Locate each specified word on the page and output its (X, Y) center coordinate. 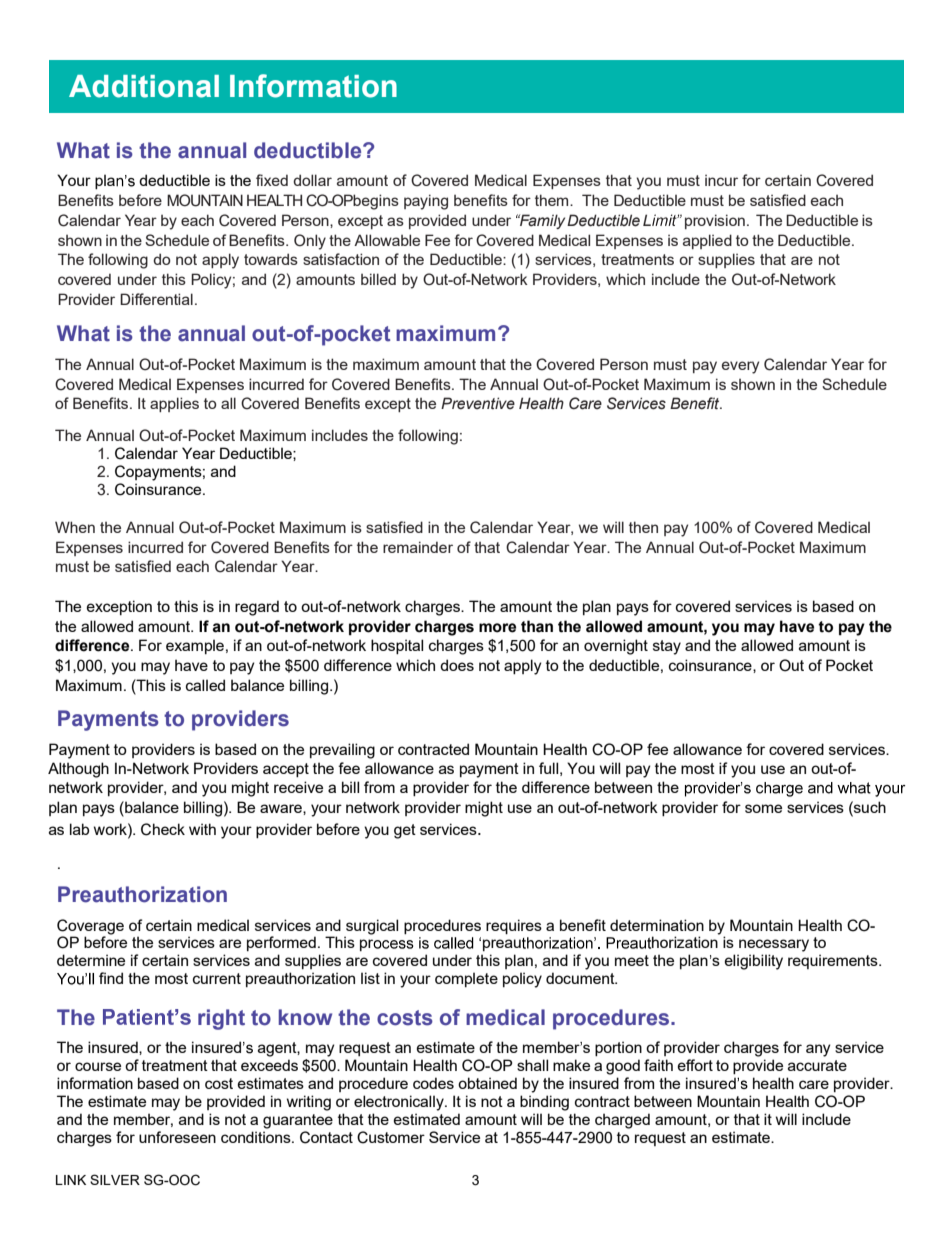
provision (715, 221)
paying (426, 202)
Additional (144, 86)
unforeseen (177, 1137)
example (195, 646)
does (457, 665)
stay (667, 647)
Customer (391, 1137)
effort (695, 1065)
